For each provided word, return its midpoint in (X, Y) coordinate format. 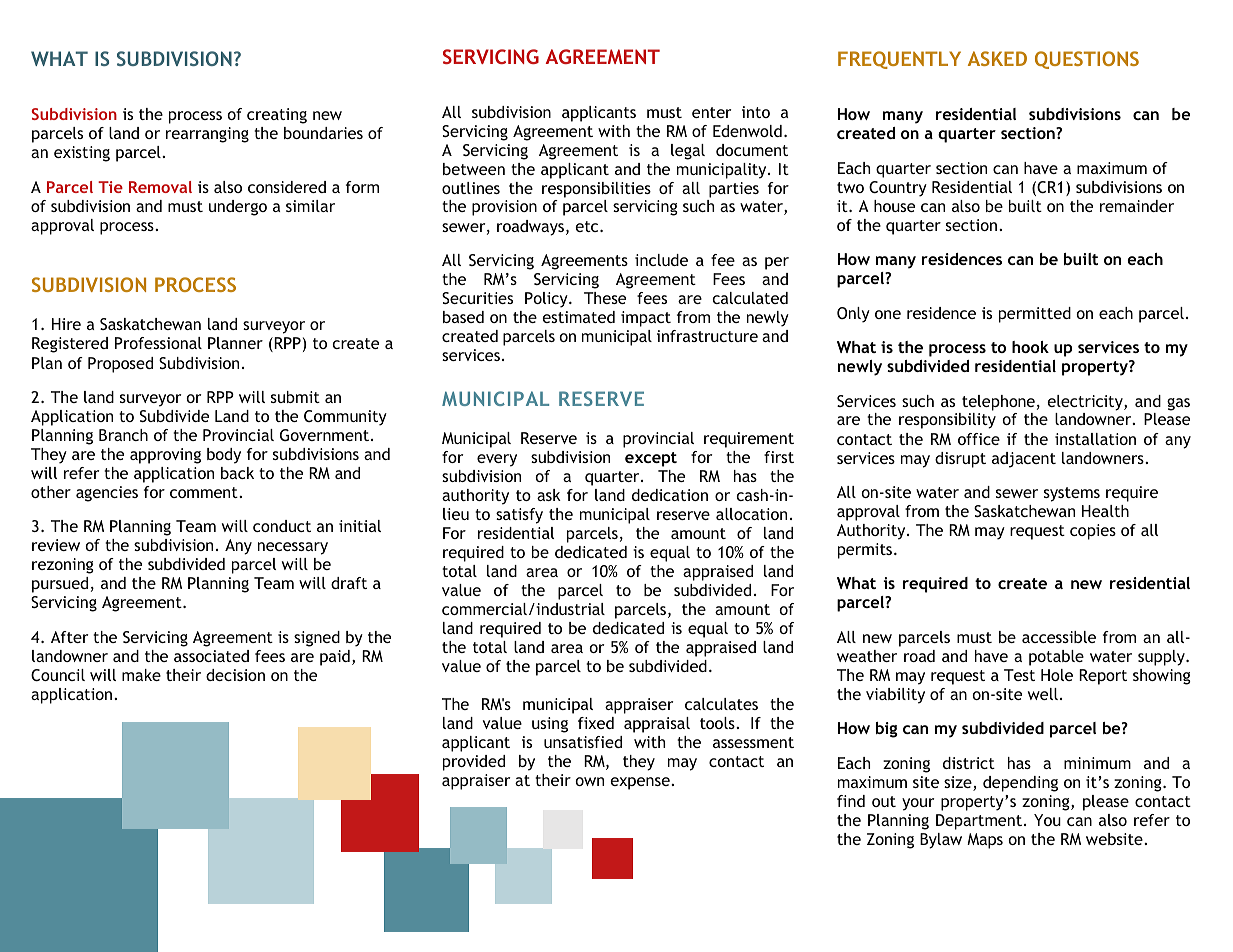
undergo (238, 208)
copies (1093, 532)
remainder (1137, 206)
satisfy (519, 516)
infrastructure (707, 336)
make (141, 675)
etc (588, 226)
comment (205, 492)
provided (474, 763)
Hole (1057, 675)
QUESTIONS (1087, 60)
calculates (721, 704)
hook (1030, 347)
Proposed (120, 365)
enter (711, 112)
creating (277, 116)
